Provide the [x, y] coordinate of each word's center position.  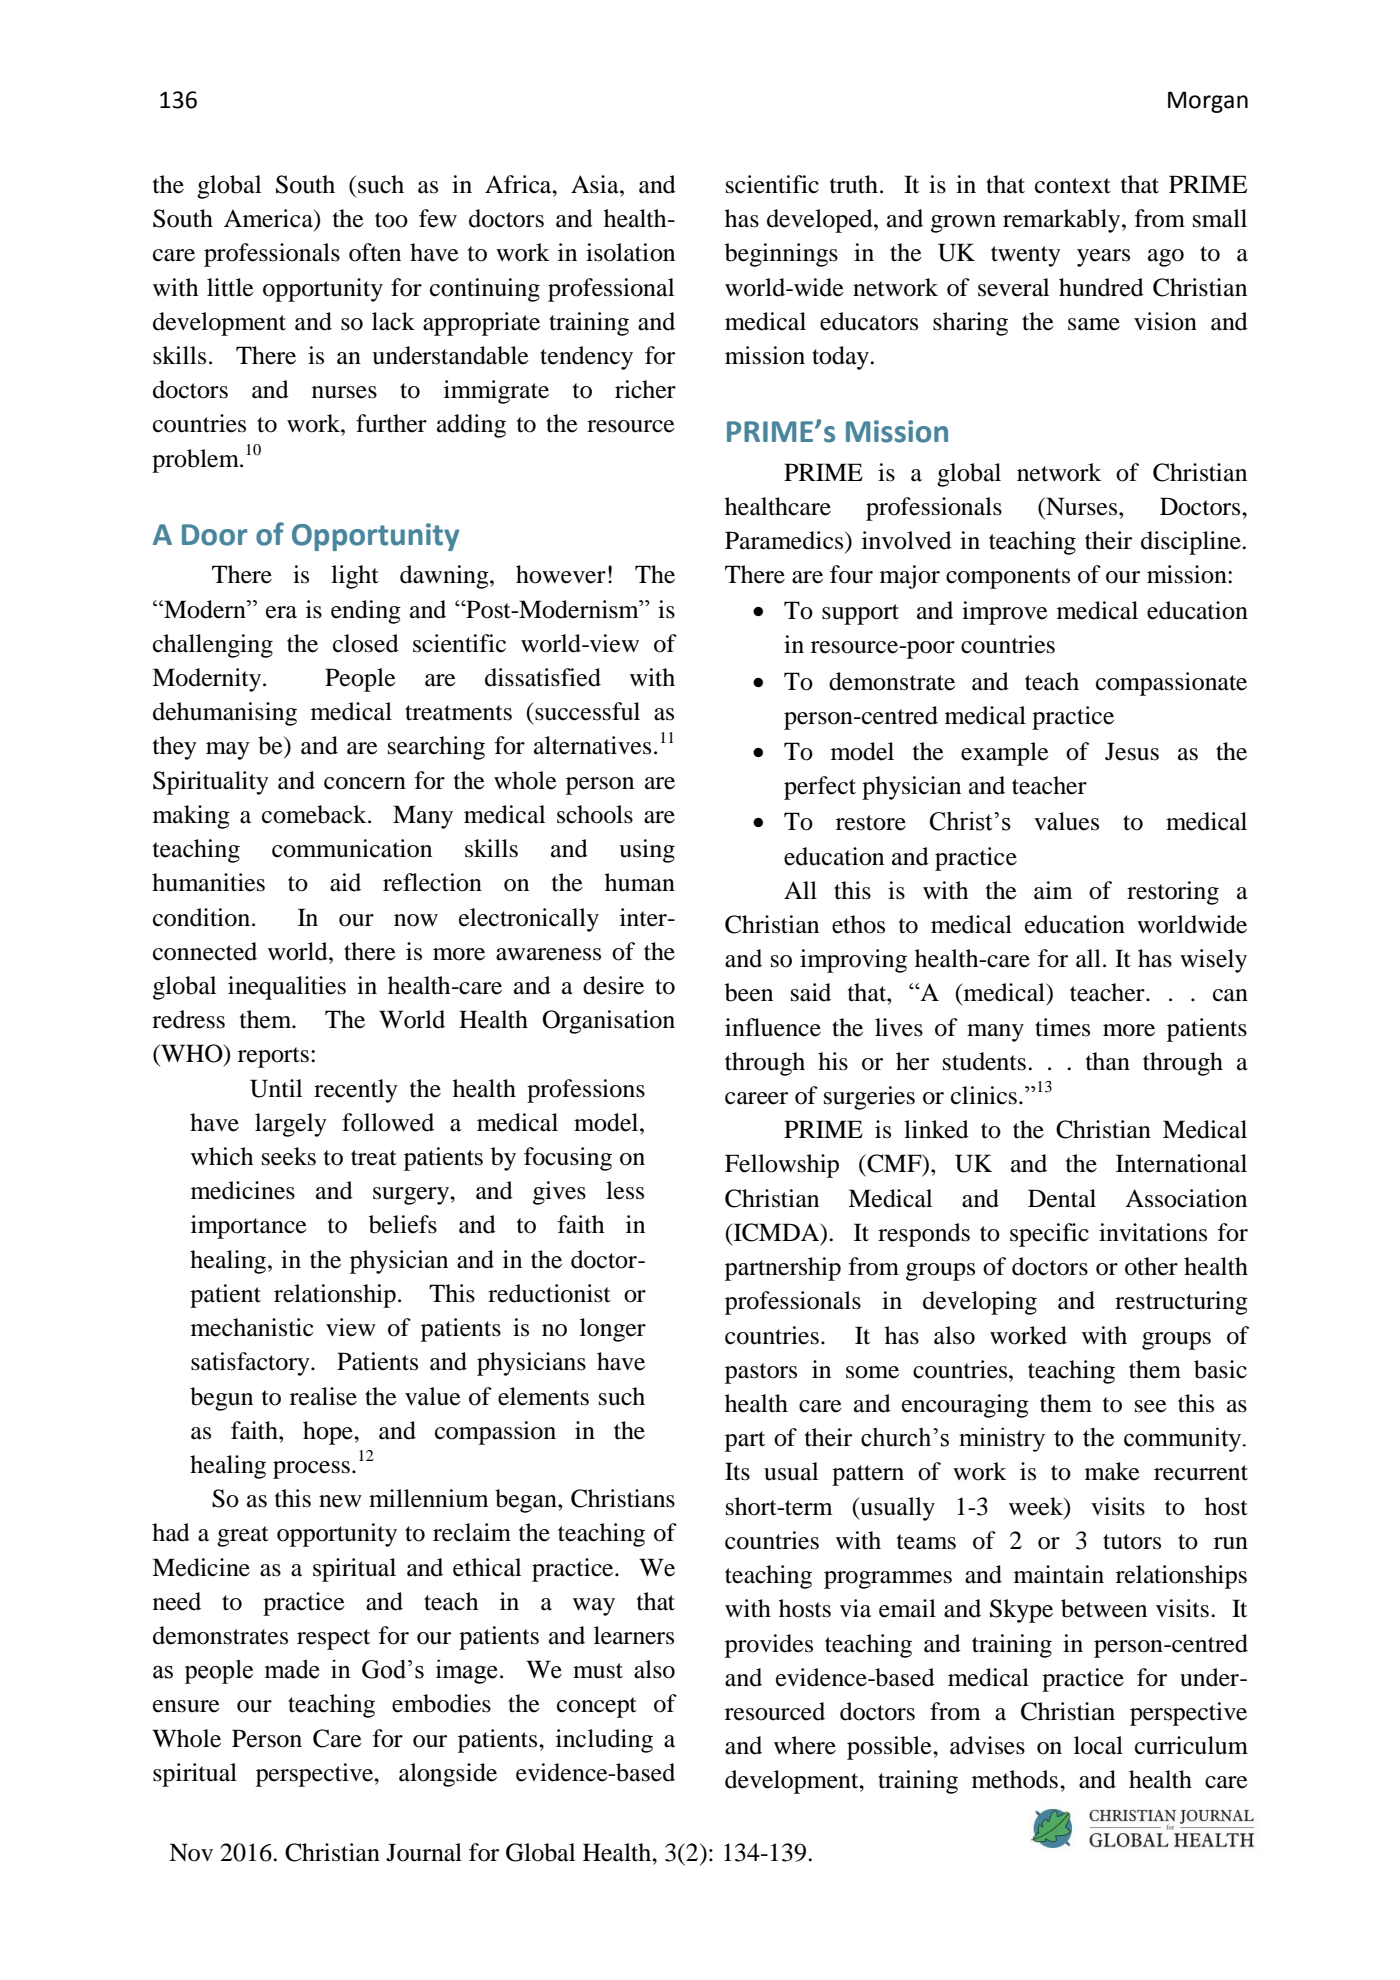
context [1073, 186]
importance [249, 1227]
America [269, 219]
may [228, 751]
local [1098, 1745]
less [625, 1190]
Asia [596, 184]
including [604, 1741]
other [1151, 1266]
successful [586, 711]
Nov [191, 1852]
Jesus [1132, 751]
